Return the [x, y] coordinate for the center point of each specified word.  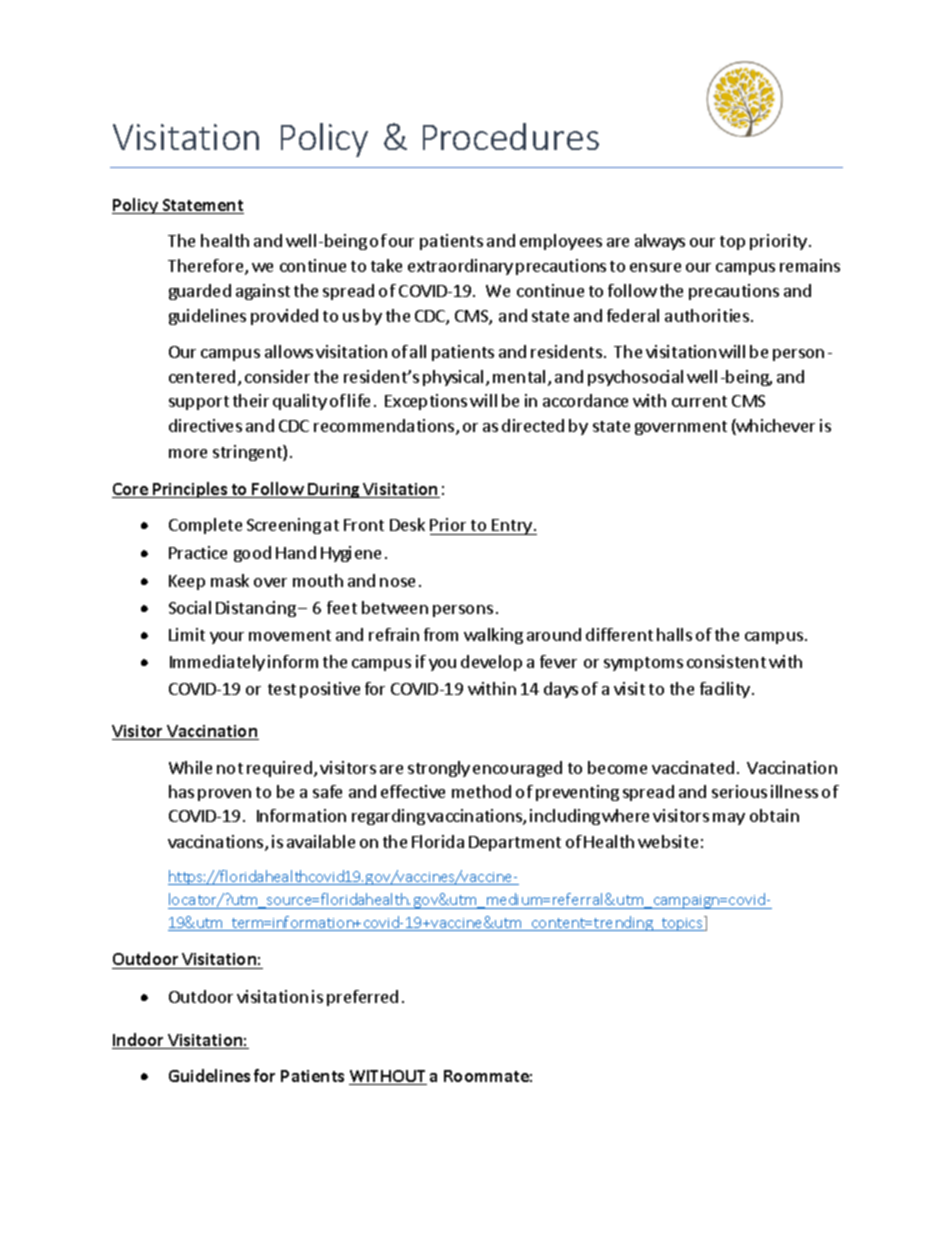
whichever [775, 427]
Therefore [207, 267]
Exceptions [426, 402]
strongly [439, 769]
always [660, 242]
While [190, 767]
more [188, 453]
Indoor [139, 1041]
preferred [362, 998]
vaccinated [693, 767]
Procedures [511, 136]
